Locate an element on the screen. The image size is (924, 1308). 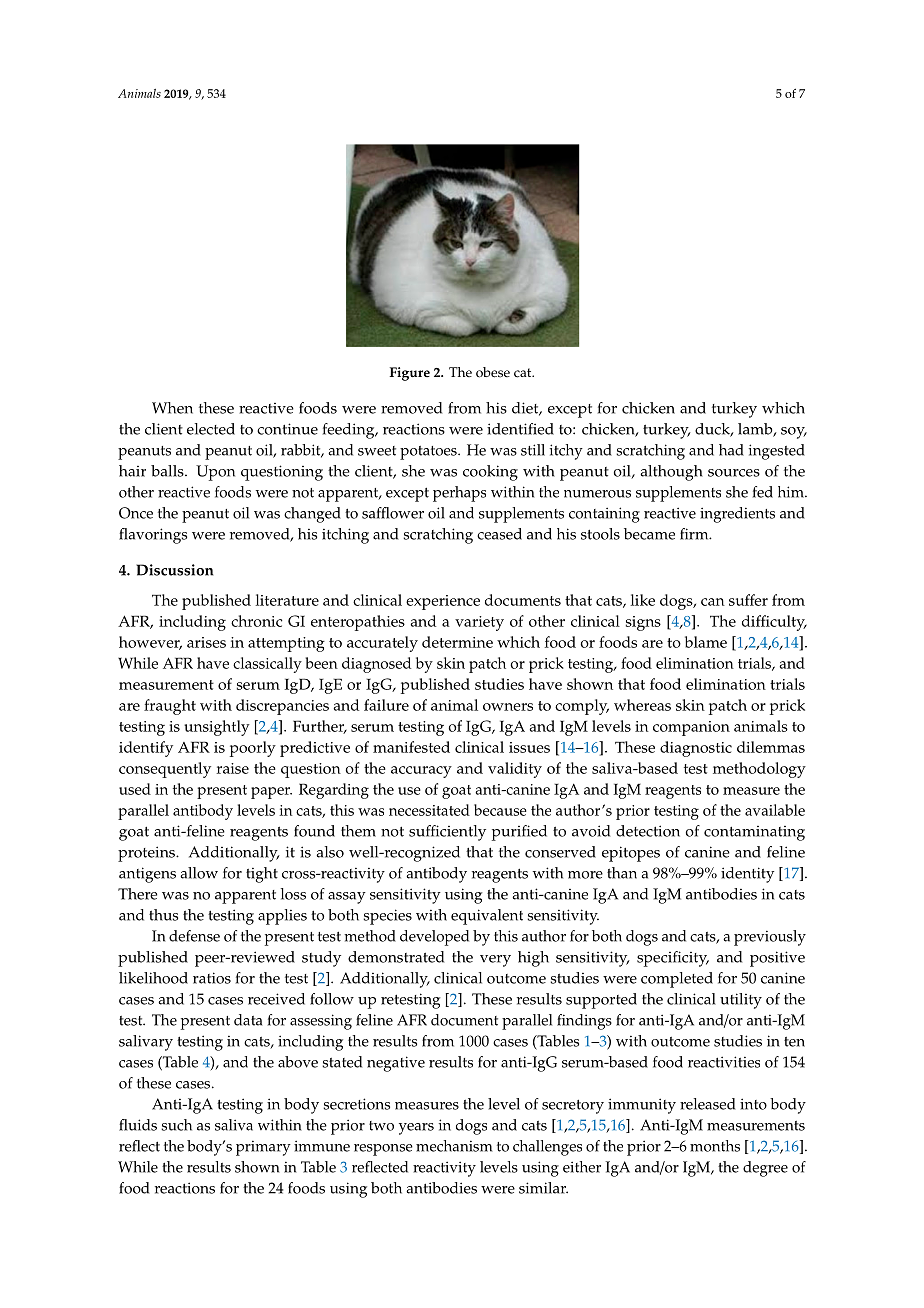
cooking is located at coordinates (490, 473).
